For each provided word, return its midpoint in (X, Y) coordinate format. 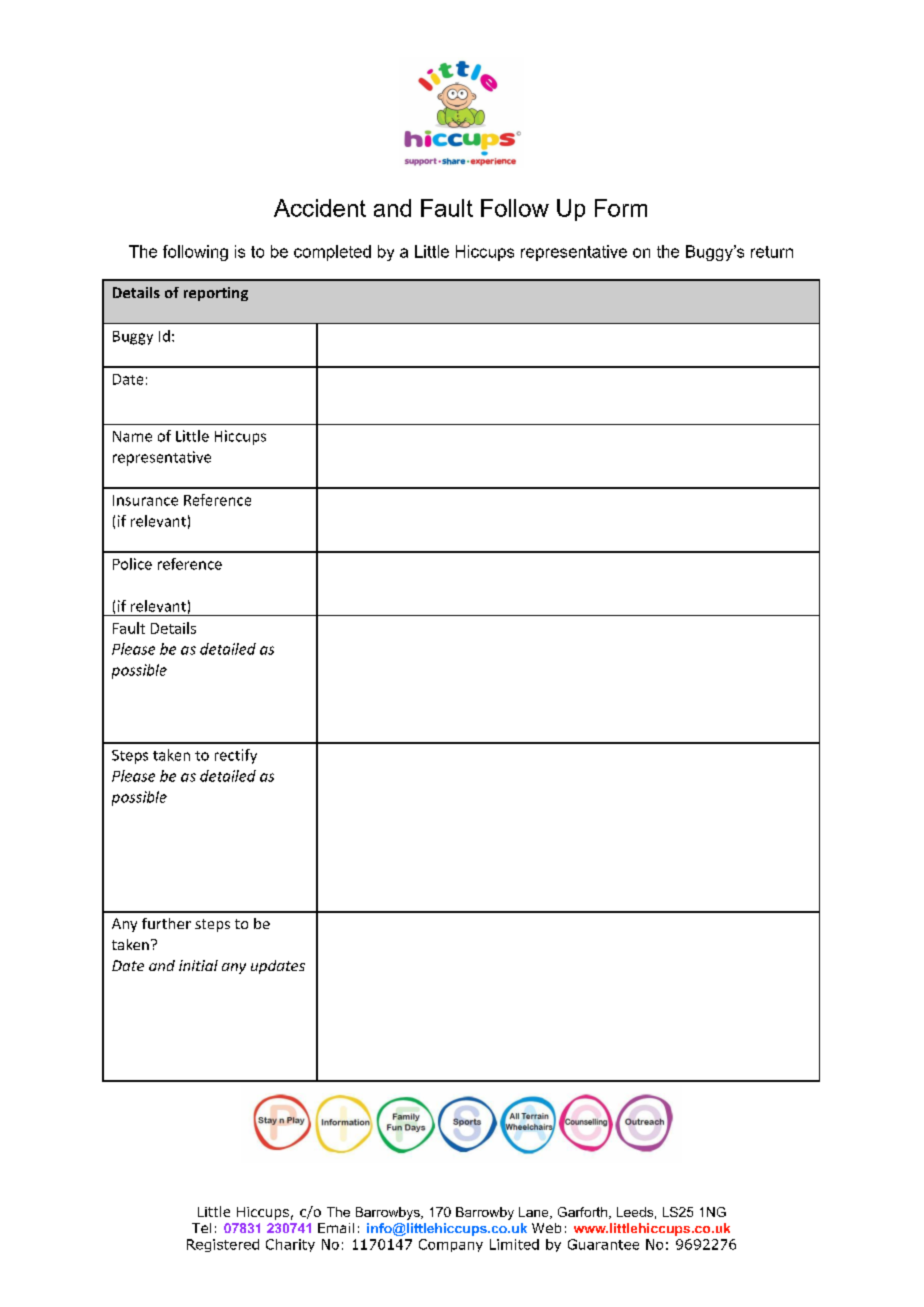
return (772, 252)
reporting (216, 294)
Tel (201, 1228)
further (166, 923)
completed (332, 253)
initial (198, 965)
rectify (236, 756)
